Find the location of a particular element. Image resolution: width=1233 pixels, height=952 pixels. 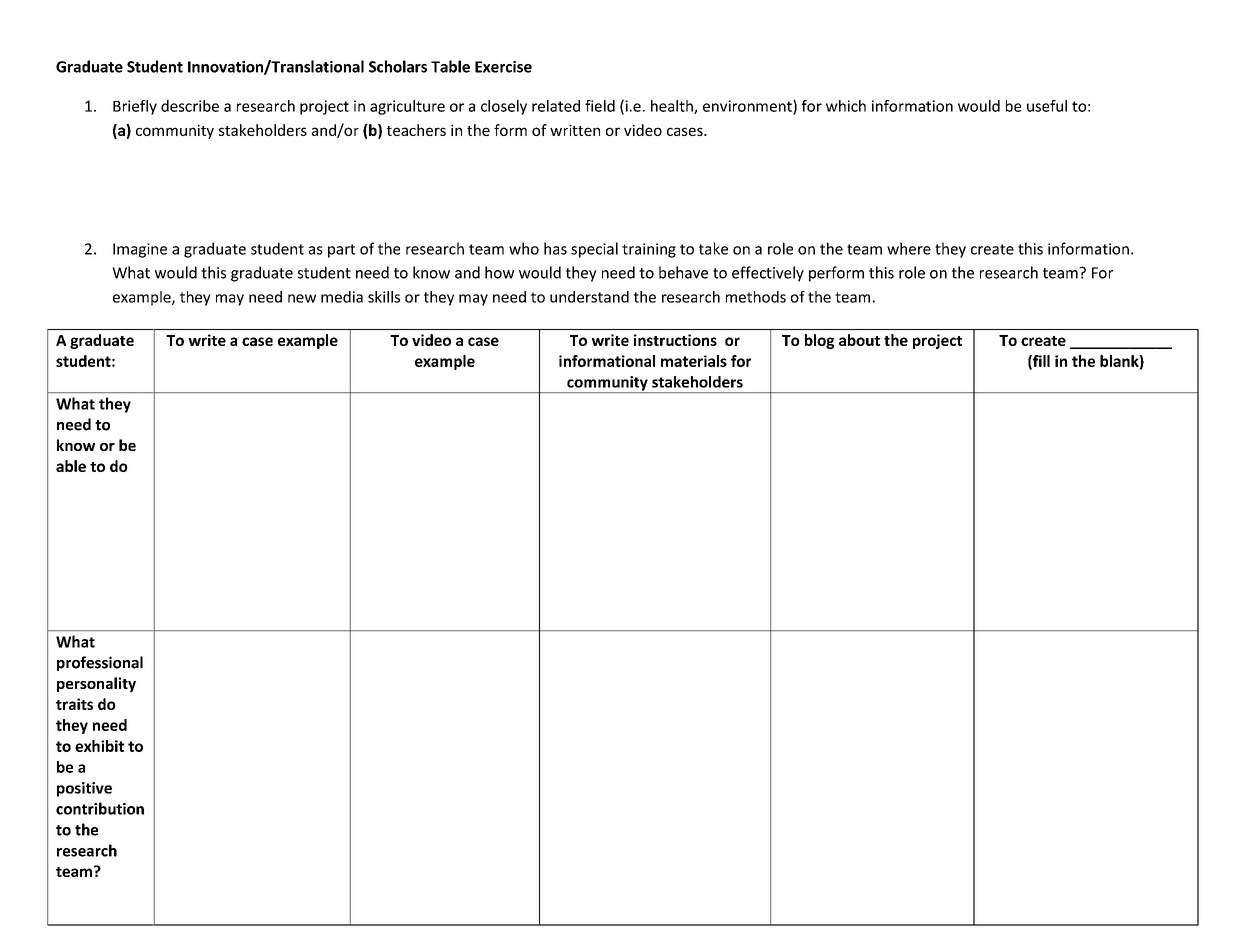

materials is located at coordinates (694, 361).
